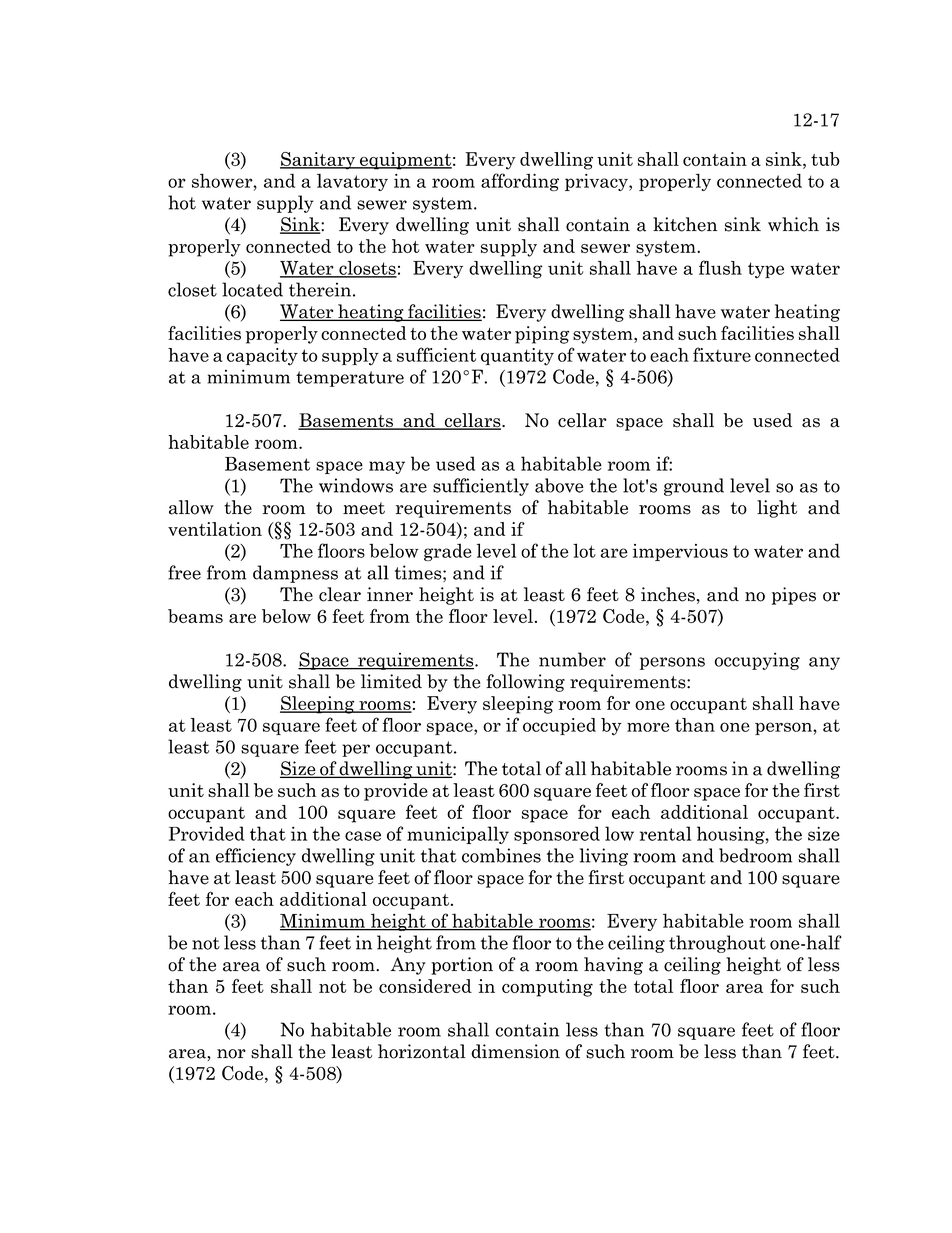 The height and width of the screenshot is (1233, 952). Describe the element at coordinates (256, 857) in the screenshot. I see `efficiency` at that location.
